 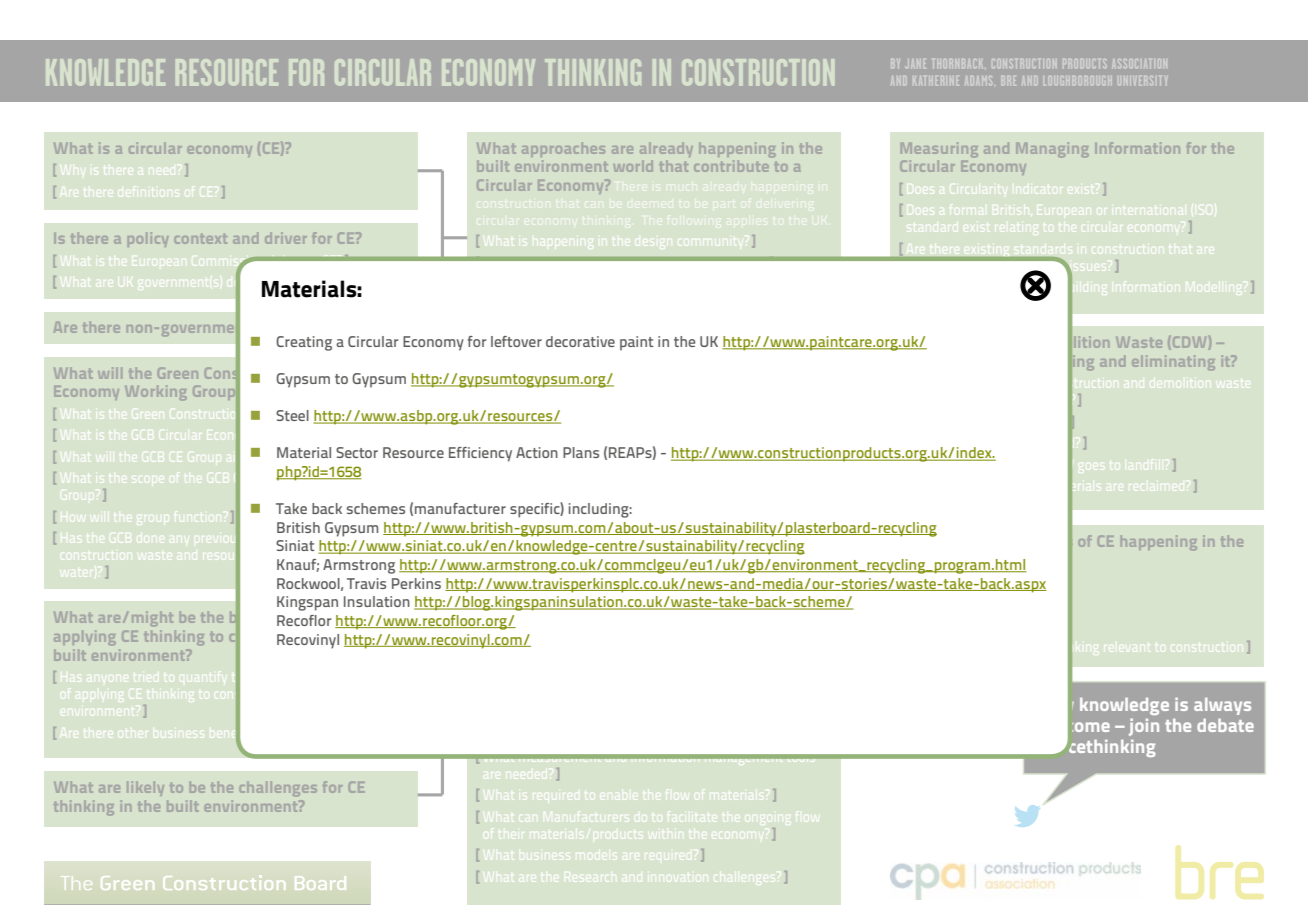 I want to click on contribute, so click(x=731, y=166).
